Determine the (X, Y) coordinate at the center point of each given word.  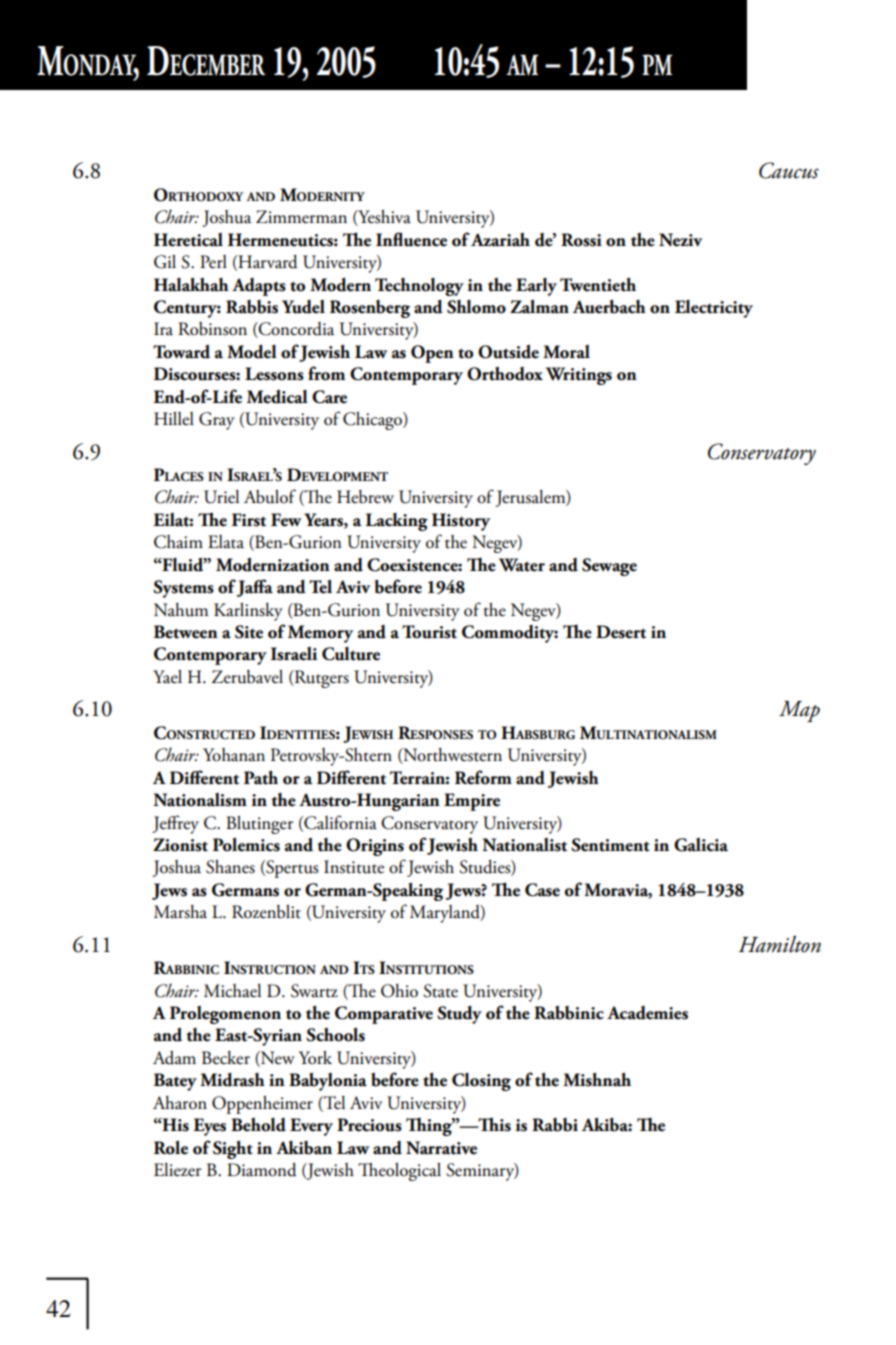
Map (799, 711)
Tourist (429, 632)
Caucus (789, 170)
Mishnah (597, 1079)
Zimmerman (301, 217)
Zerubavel (247, 677)
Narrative (441, 1148)
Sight (233, 1149)
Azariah (500, 240)
